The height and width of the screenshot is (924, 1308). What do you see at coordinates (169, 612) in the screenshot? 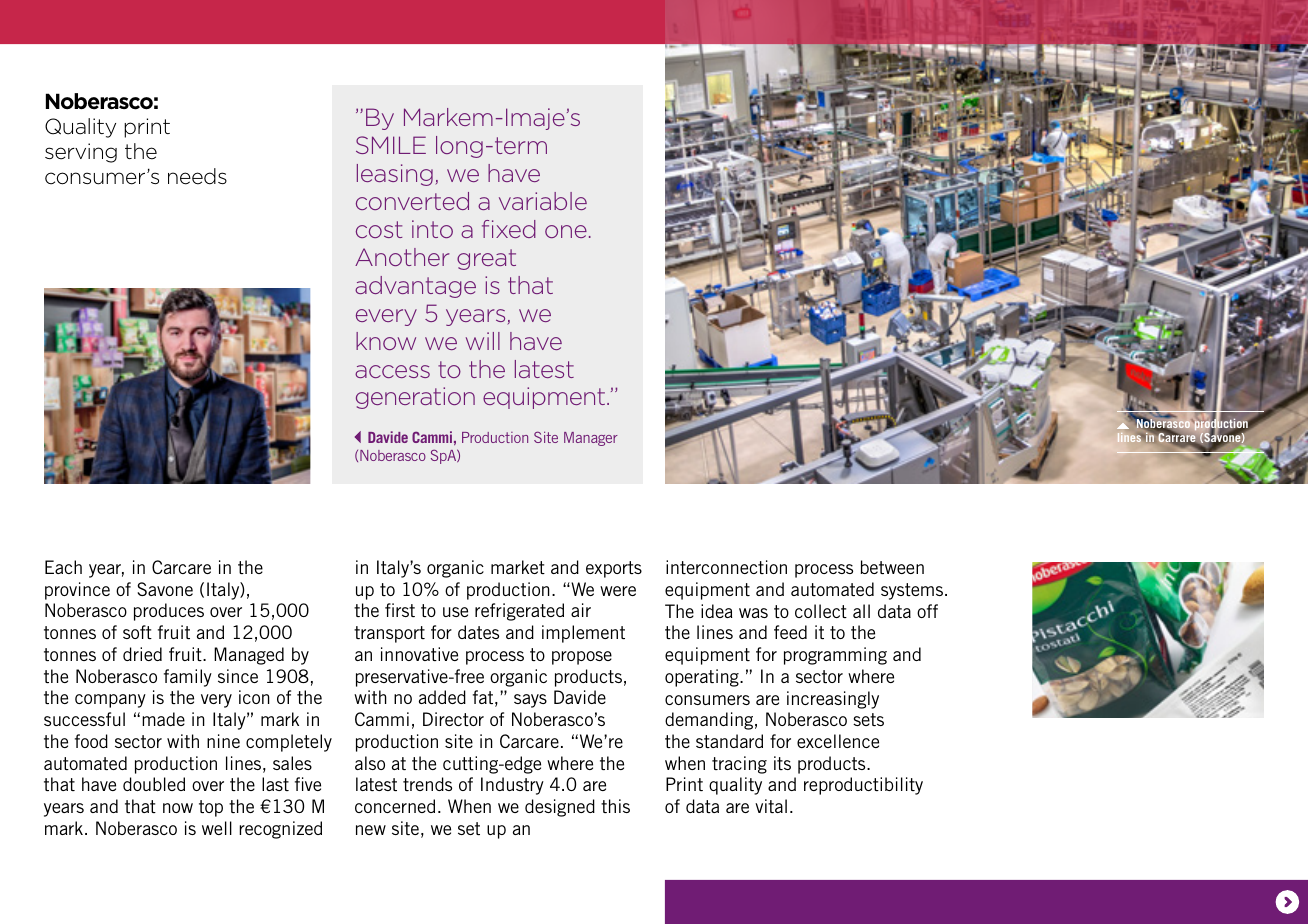
I see `produces` at bounding box center [169, 612].
